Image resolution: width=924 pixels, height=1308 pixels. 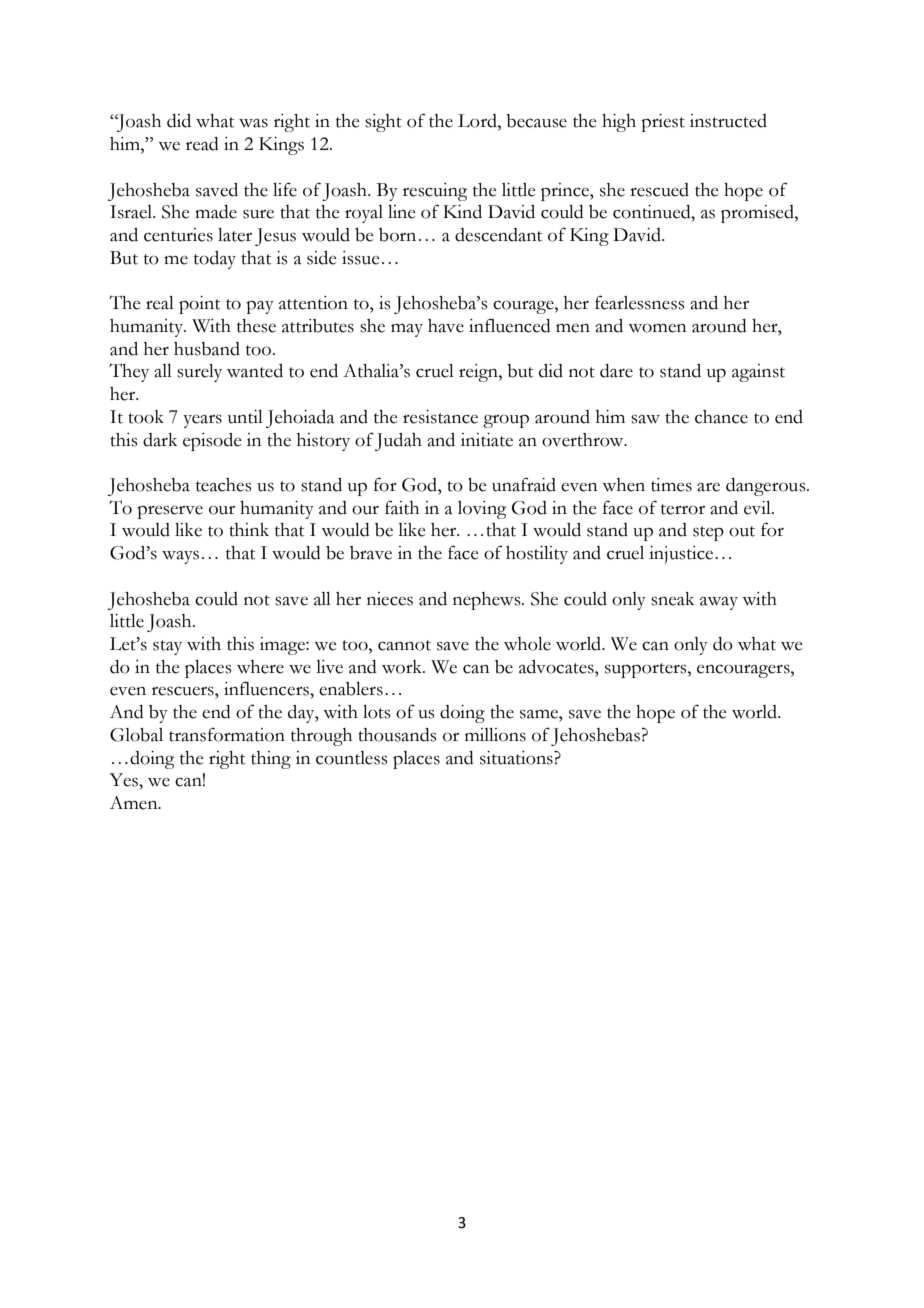 I want to click on husband, so click(x=207, y=349).
